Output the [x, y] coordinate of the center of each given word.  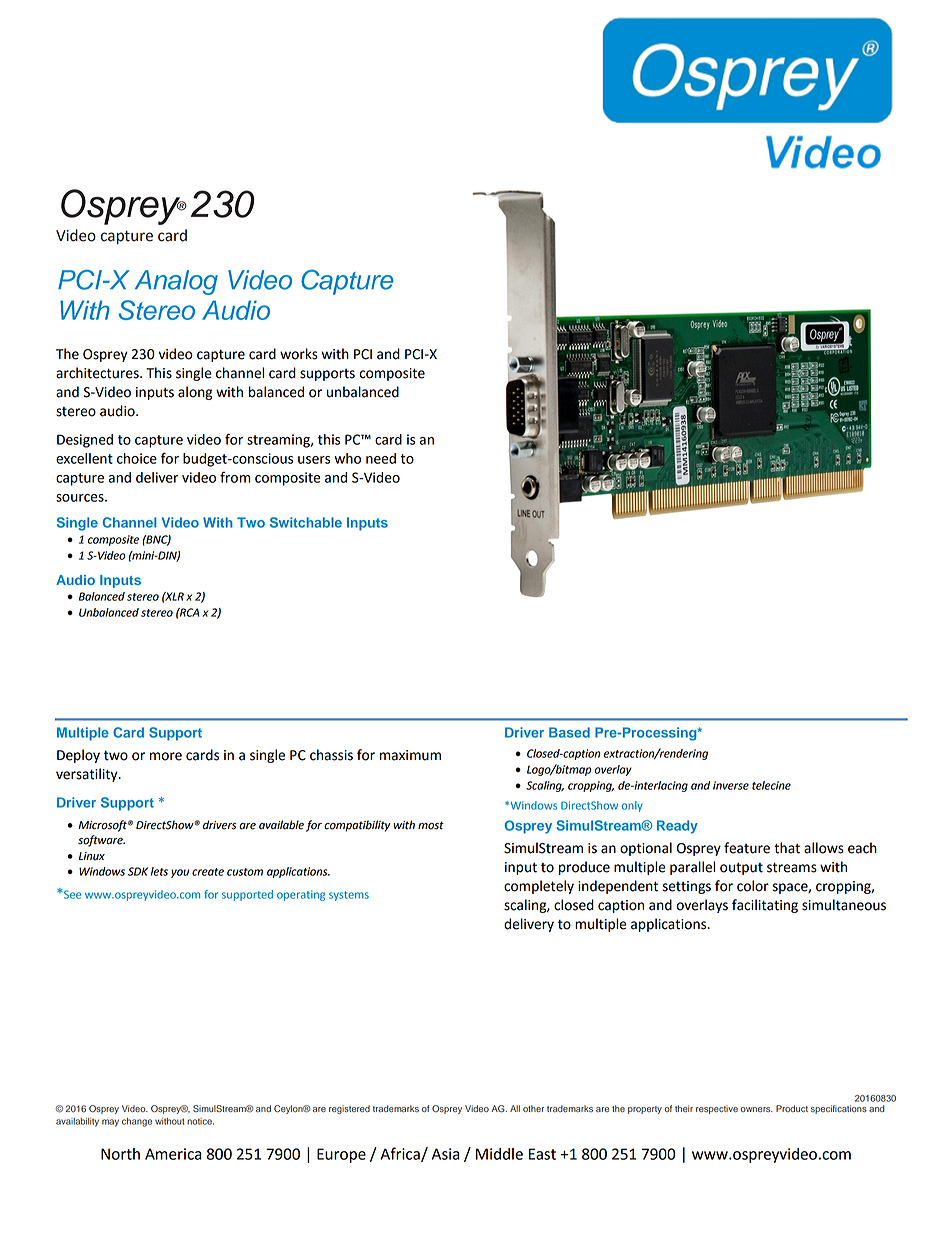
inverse [731, 785]
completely [539, 887]
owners [756, 1109]
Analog [176, 282]
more [166, 756]
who [347, 458]
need [381, 458]
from [235, 477]
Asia [446, 1154]
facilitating [765, 906]
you [180, 873]
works [299, 354]
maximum [410, 755]
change [137, 1122]
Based [569, 732]
